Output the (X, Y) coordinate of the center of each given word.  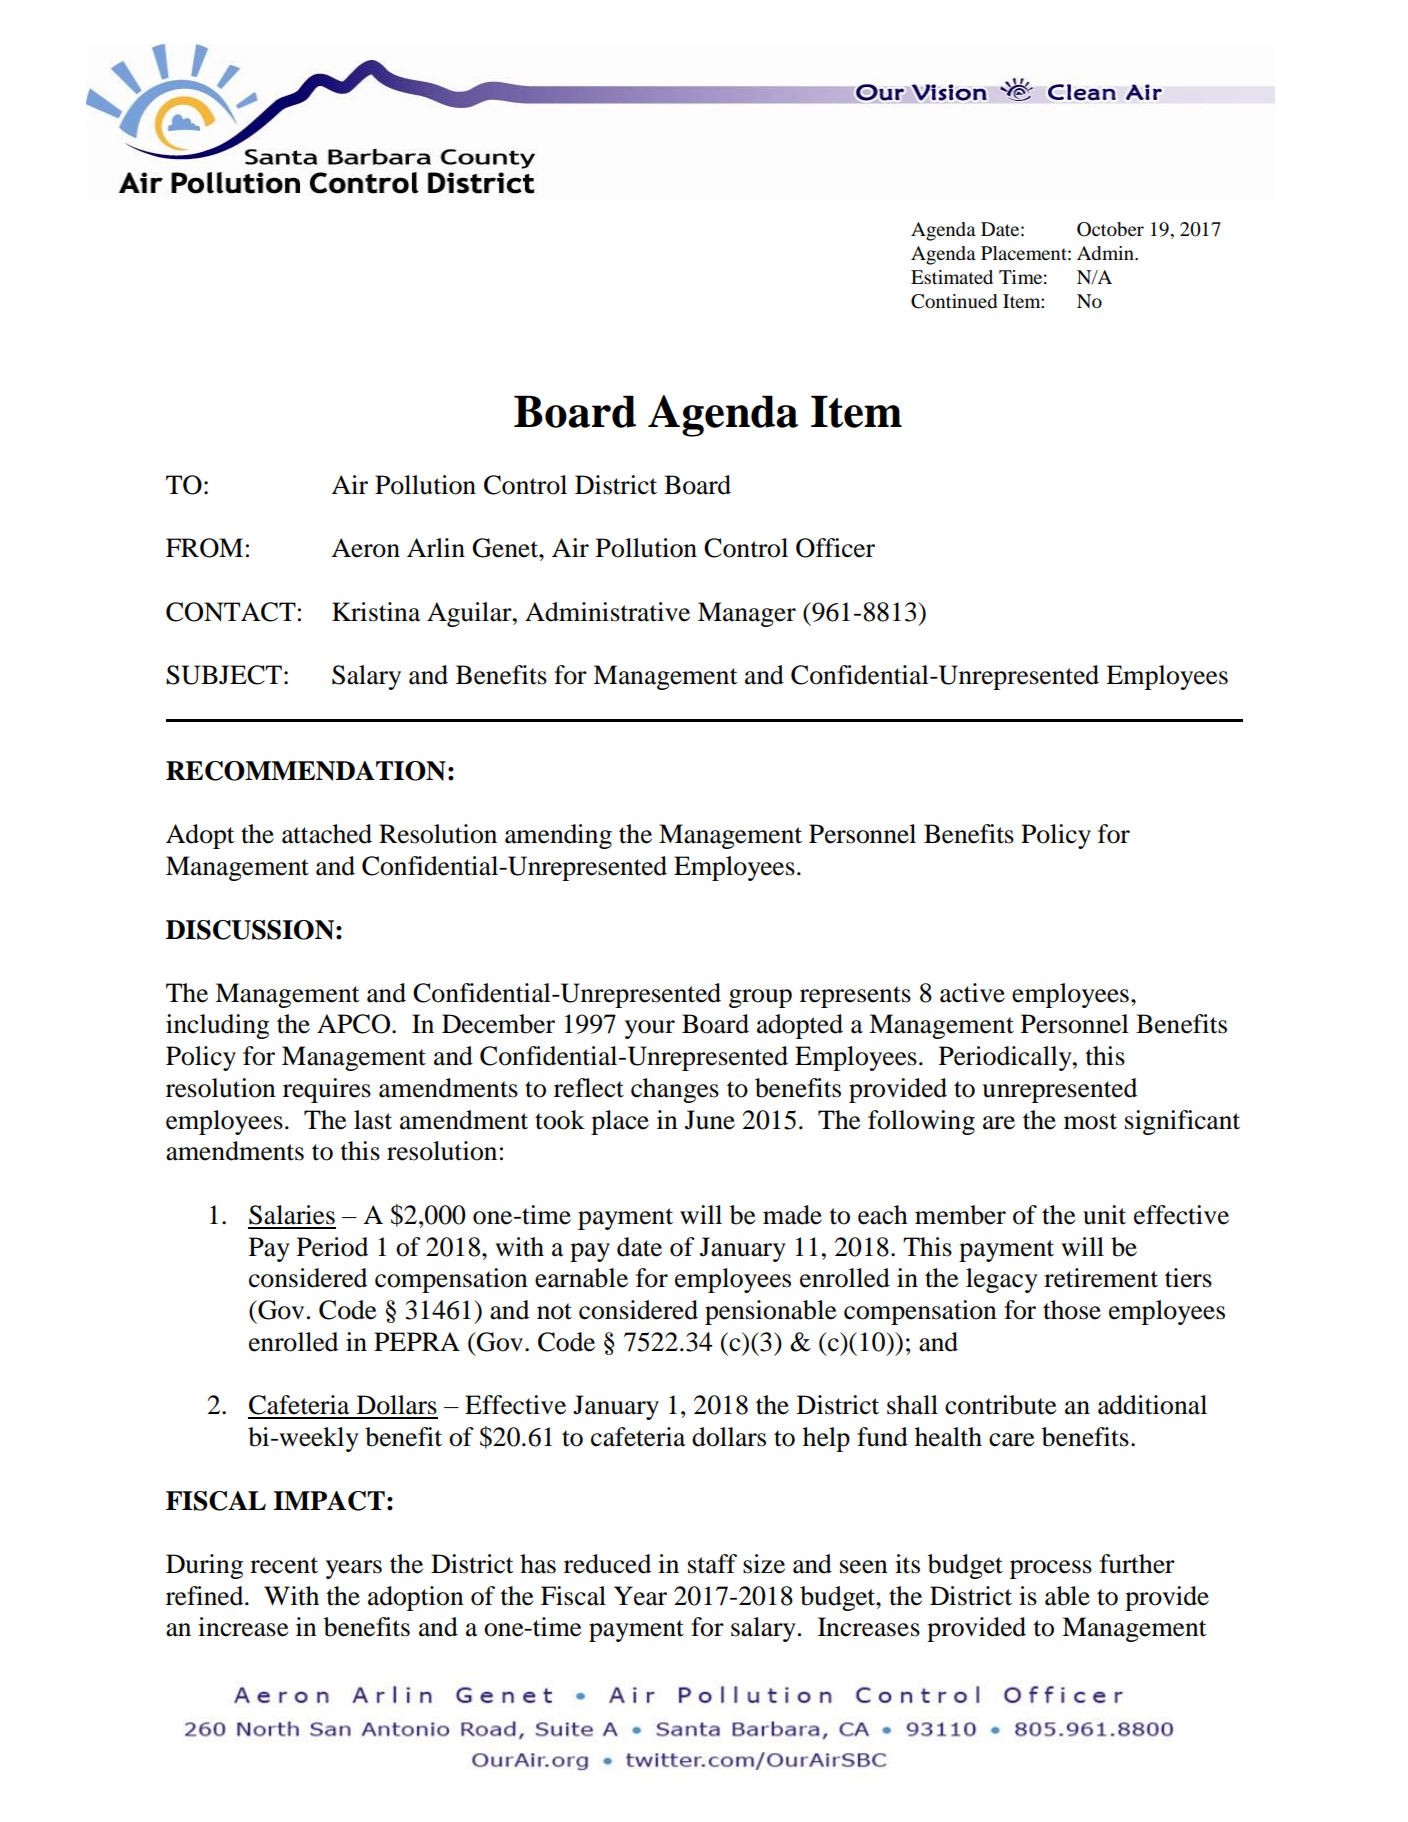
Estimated (952, 277)
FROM (204, 548)
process (1051, 1569)
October (1110, 229)
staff (712, 1564)
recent (284, 1565)
